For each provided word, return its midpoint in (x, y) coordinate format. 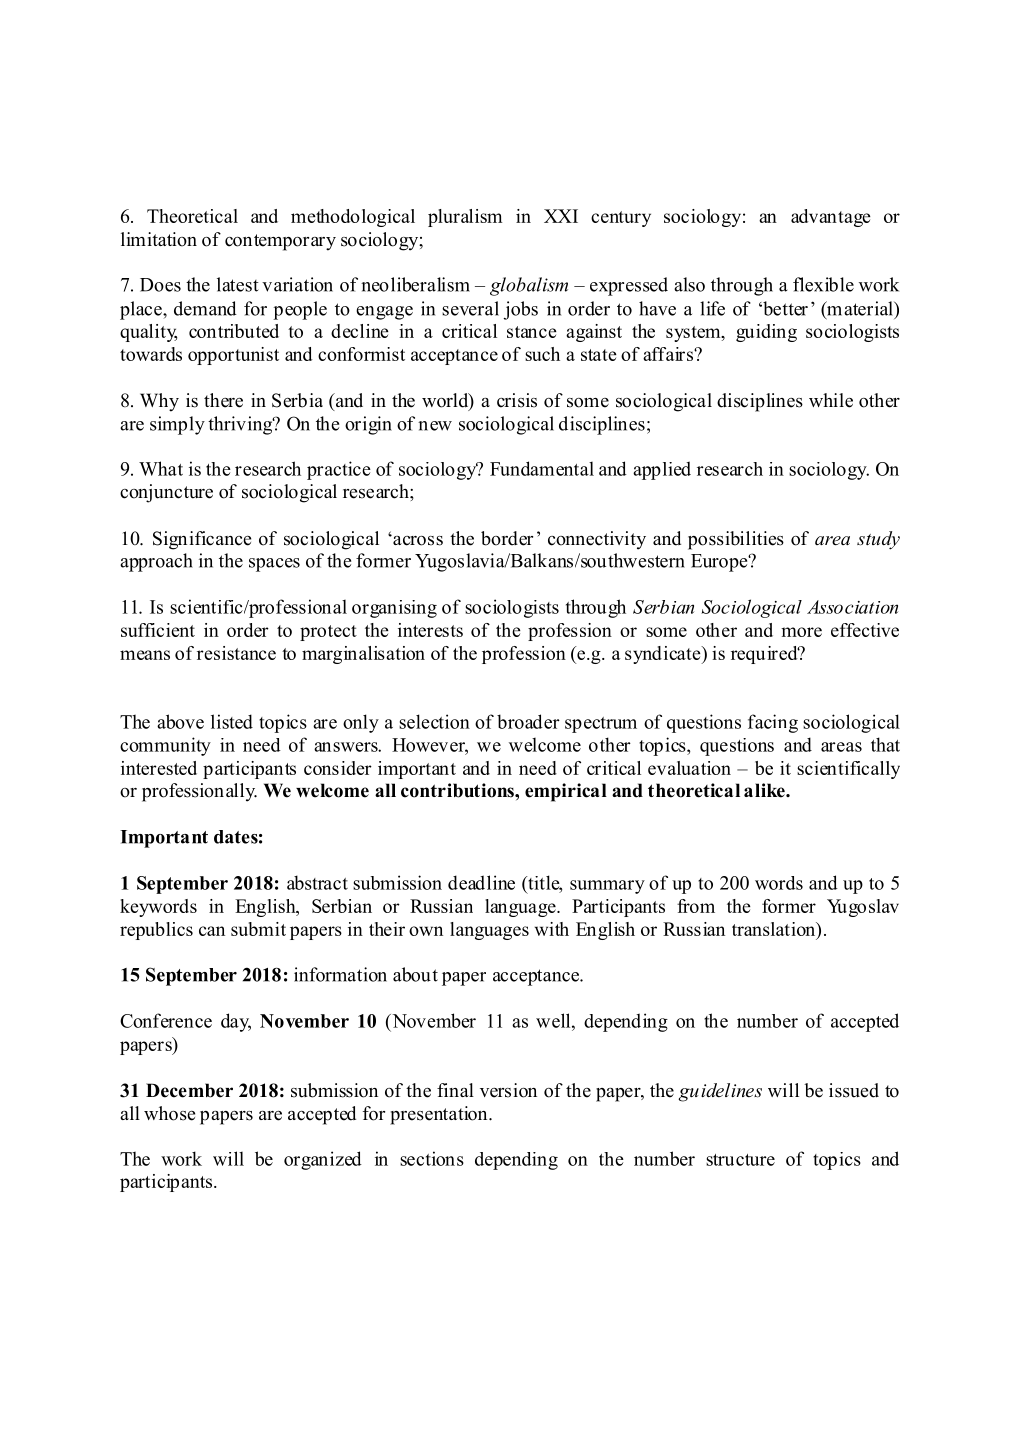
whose (169, 1113)
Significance (202, 540)
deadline (481, 882)
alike (765, 790)
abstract (317, 882)
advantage (831, 218)
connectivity (597, 540)
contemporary (280, 242)
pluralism (465, 218)
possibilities (736, 540)
